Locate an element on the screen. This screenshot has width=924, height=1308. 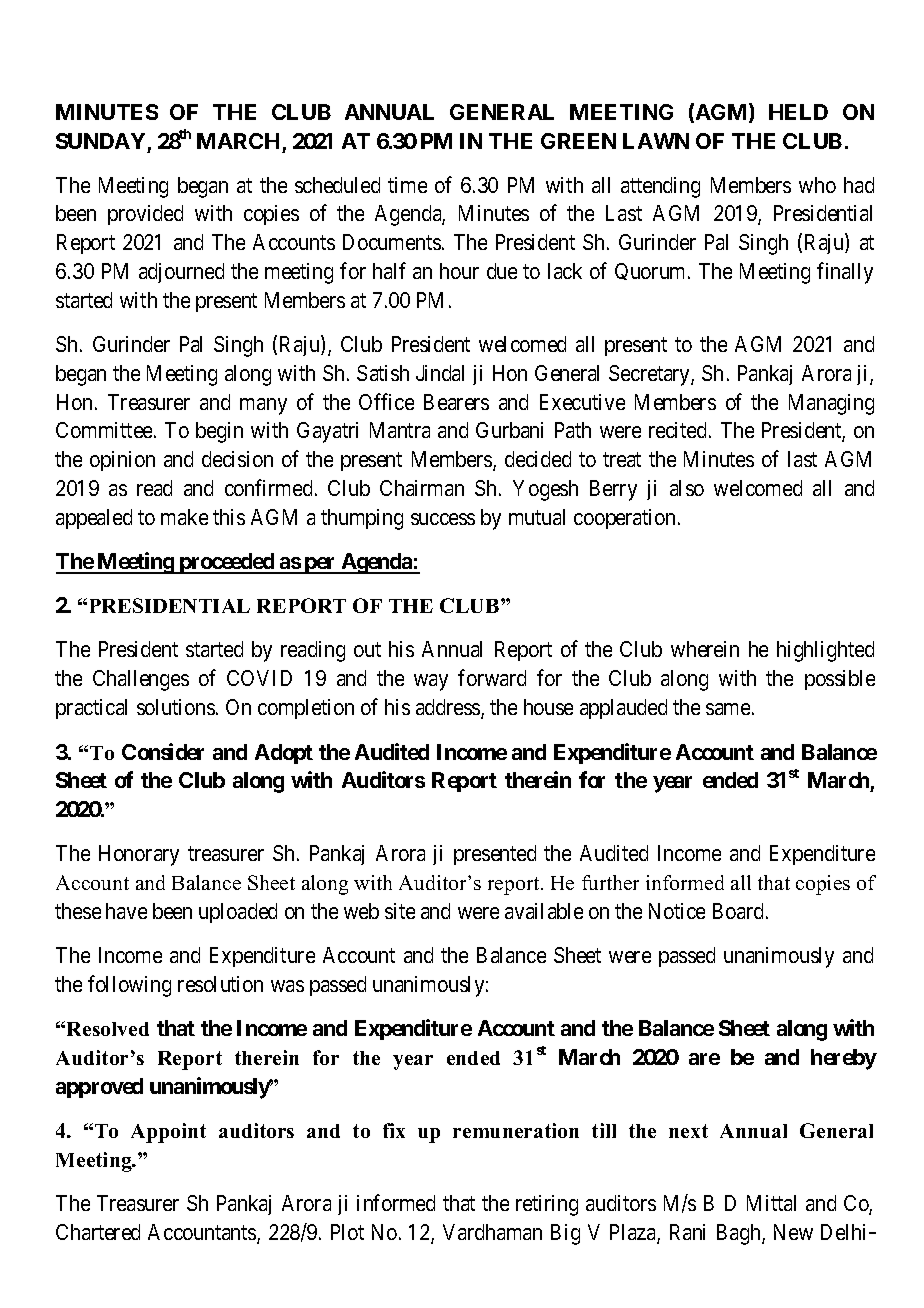
many is located at coordinates (263, 406).
